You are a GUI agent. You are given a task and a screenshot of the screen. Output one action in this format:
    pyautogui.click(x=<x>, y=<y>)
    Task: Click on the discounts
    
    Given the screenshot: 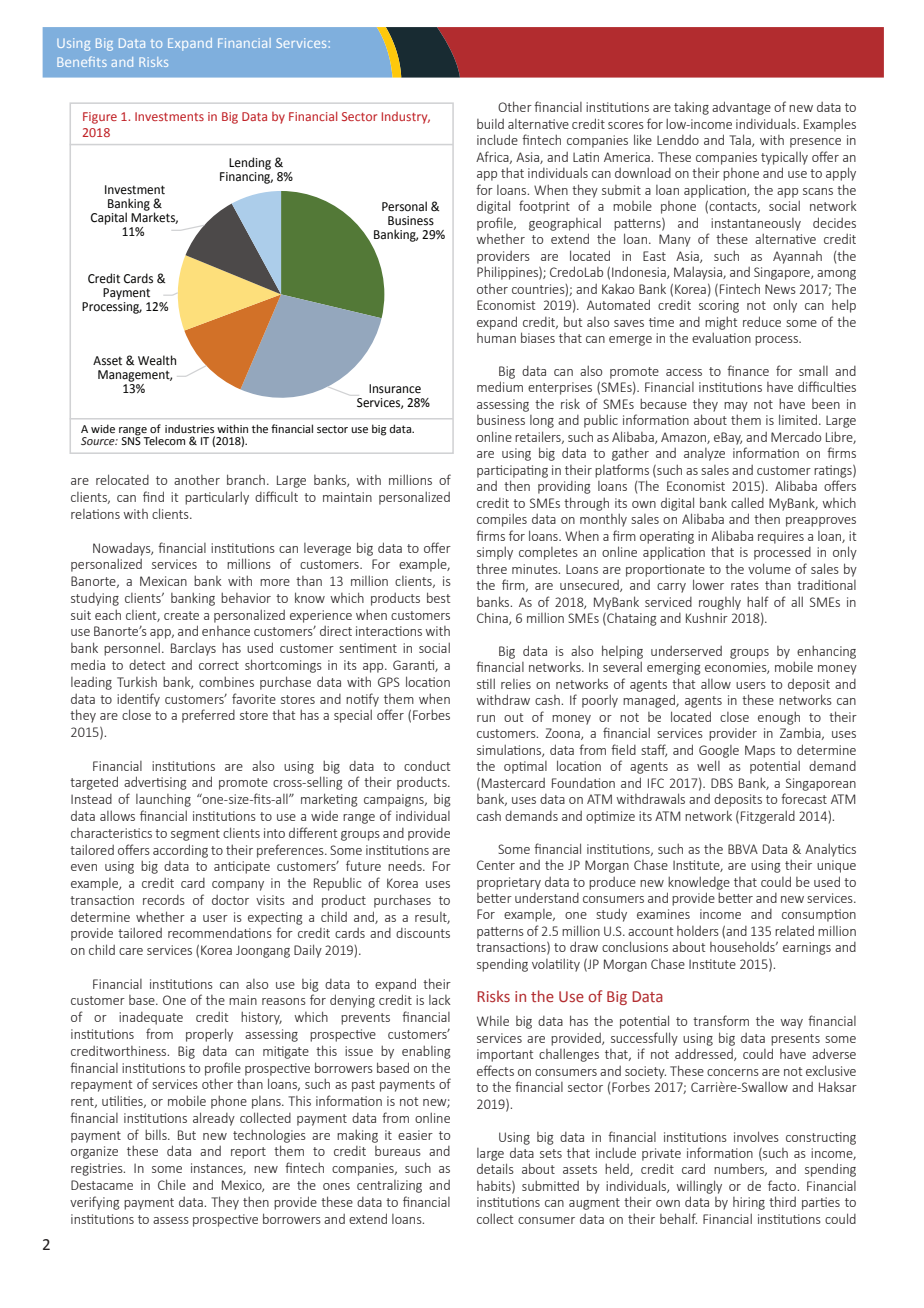 What is the action you would take?
    pyautogui.click(x=423, y=933)
